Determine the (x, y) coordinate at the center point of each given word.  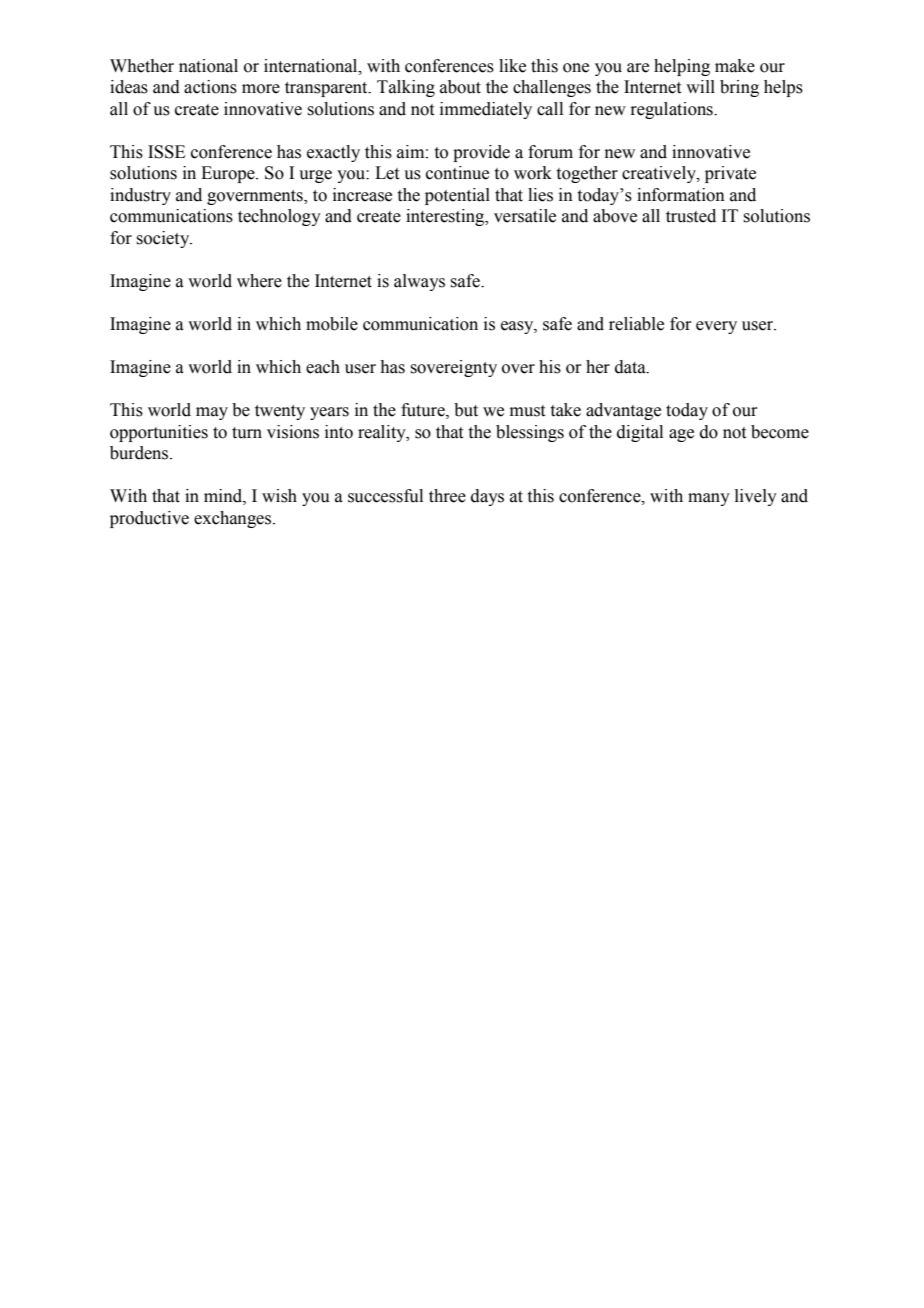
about (460, 87)
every (716, 327)
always (419, 282)
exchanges (234, 519)
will (700, 86)
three (447, 496)
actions (210, 87)
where (259, 281)
